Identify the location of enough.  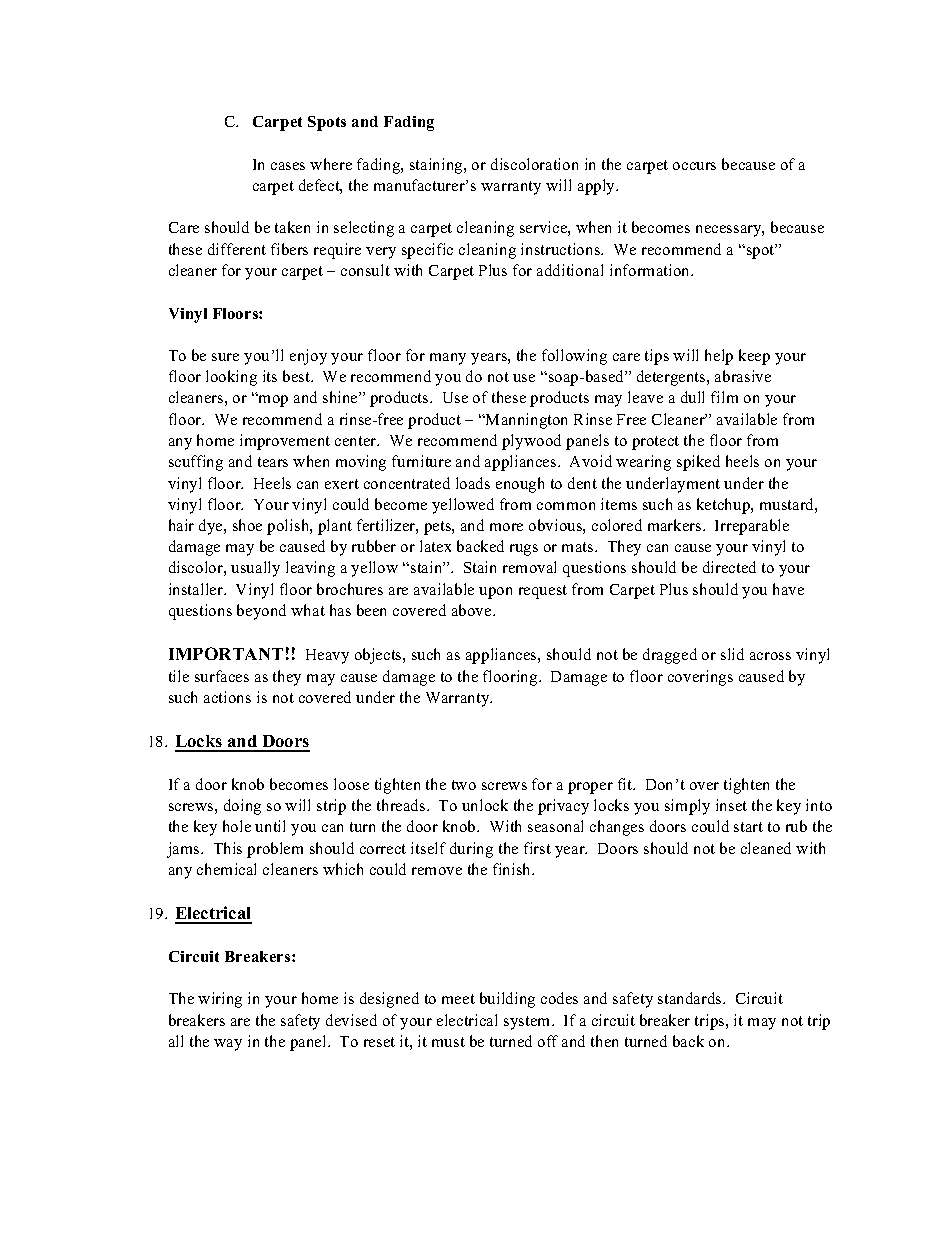
(520, 485).
